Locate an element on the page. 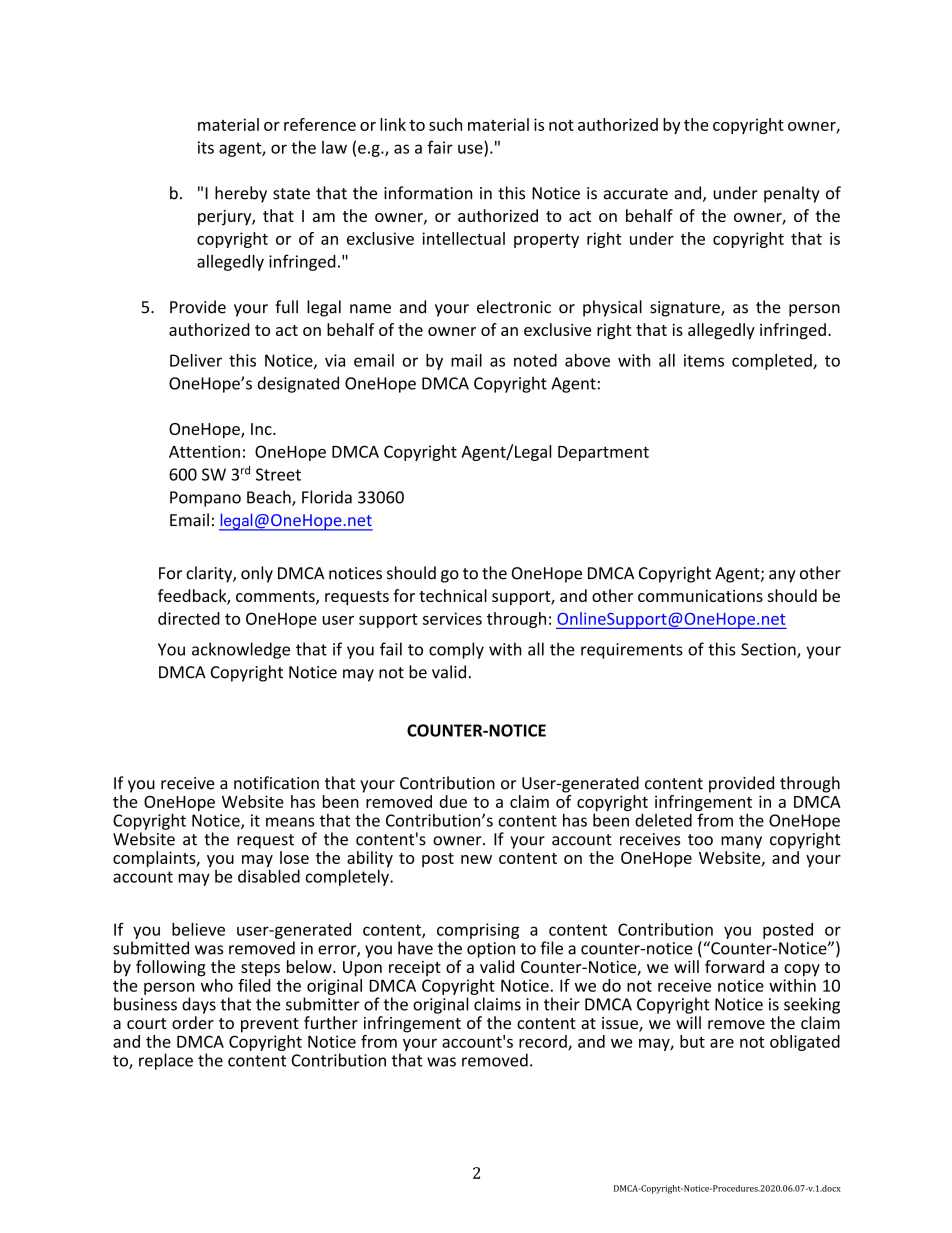 The width and height of the page is (952, 1233). order is located at coordinates (193, 1022).
